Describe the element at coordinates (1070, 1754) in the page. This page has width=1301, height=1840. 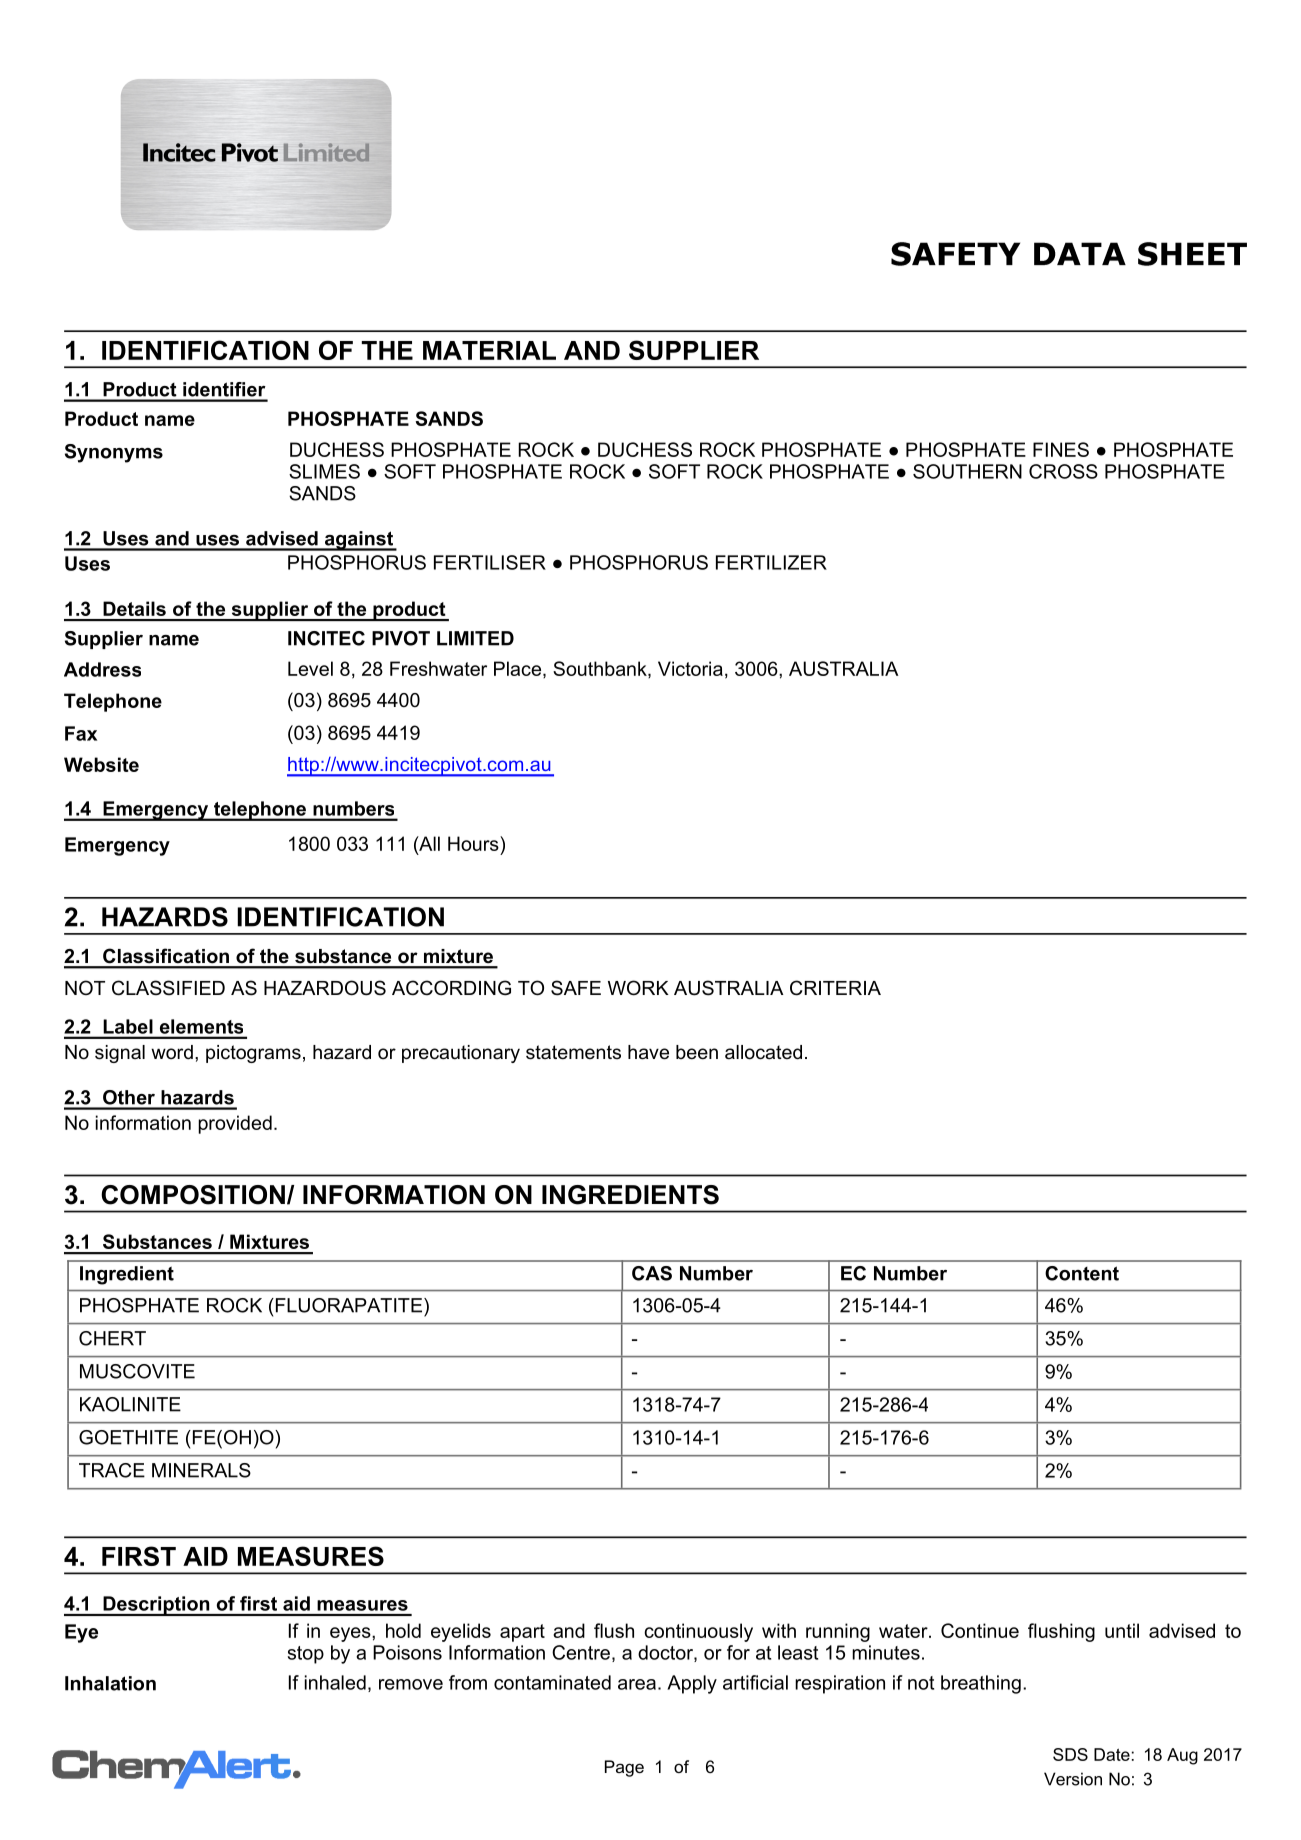
I see `SDS` at that location.
